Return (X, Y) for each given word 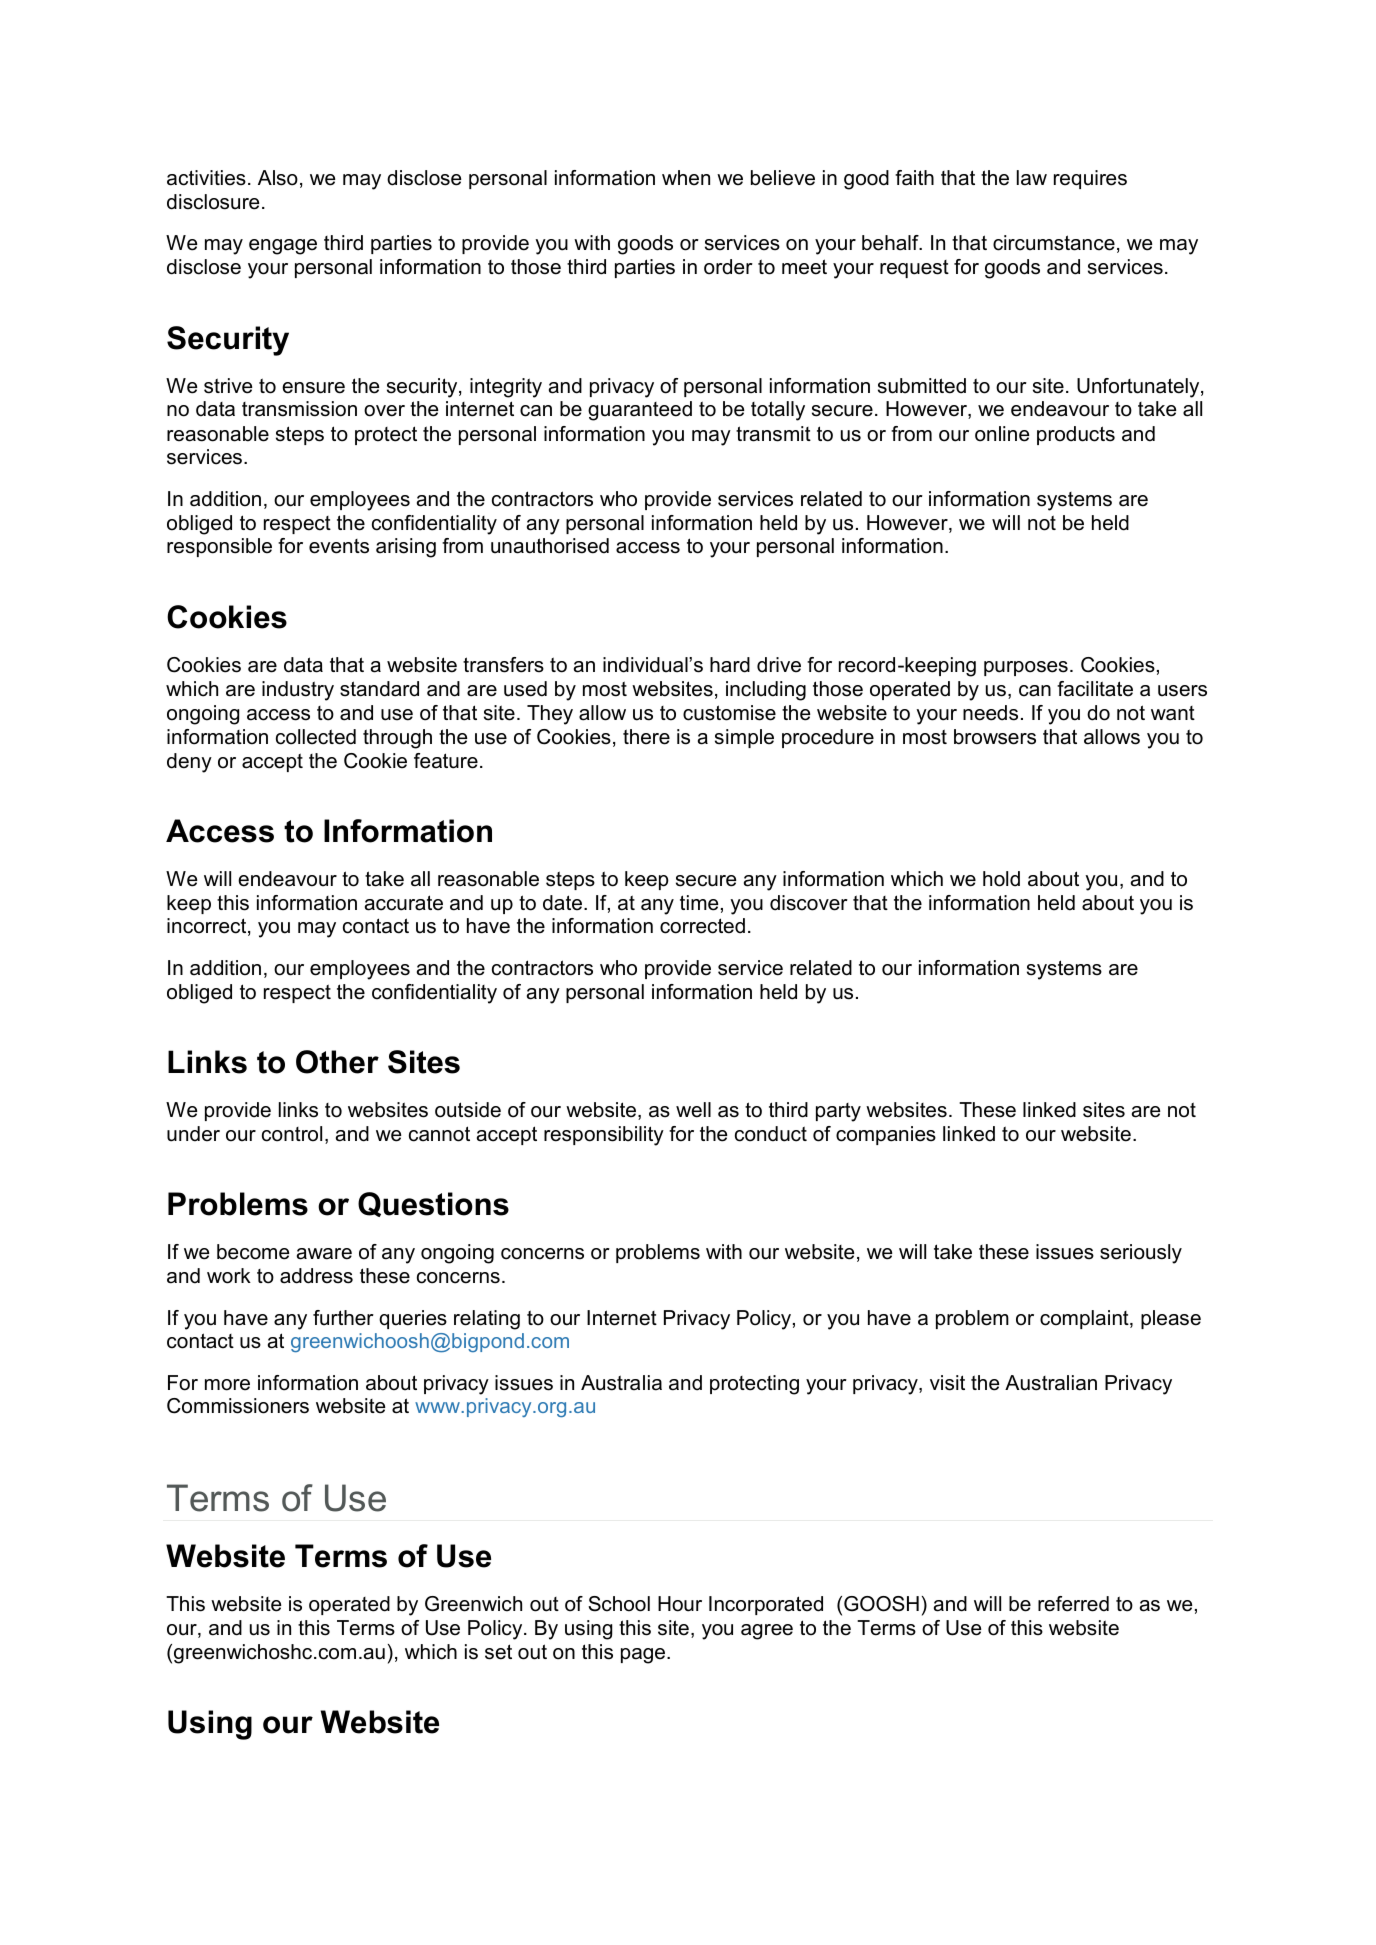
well (693, 1110)
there (646, 737)
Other (337, 1062)
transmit (773, 434)
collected (316, 737)
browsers (995, 737)
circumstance (1054, 243)
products (1076, 435)
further (343, 1318)
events (339, 546)
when (686, 178)
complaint (1085, 1319)
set (498, 1652)
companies (886, 1135)
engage (283, 247)
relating (487, 1320)
